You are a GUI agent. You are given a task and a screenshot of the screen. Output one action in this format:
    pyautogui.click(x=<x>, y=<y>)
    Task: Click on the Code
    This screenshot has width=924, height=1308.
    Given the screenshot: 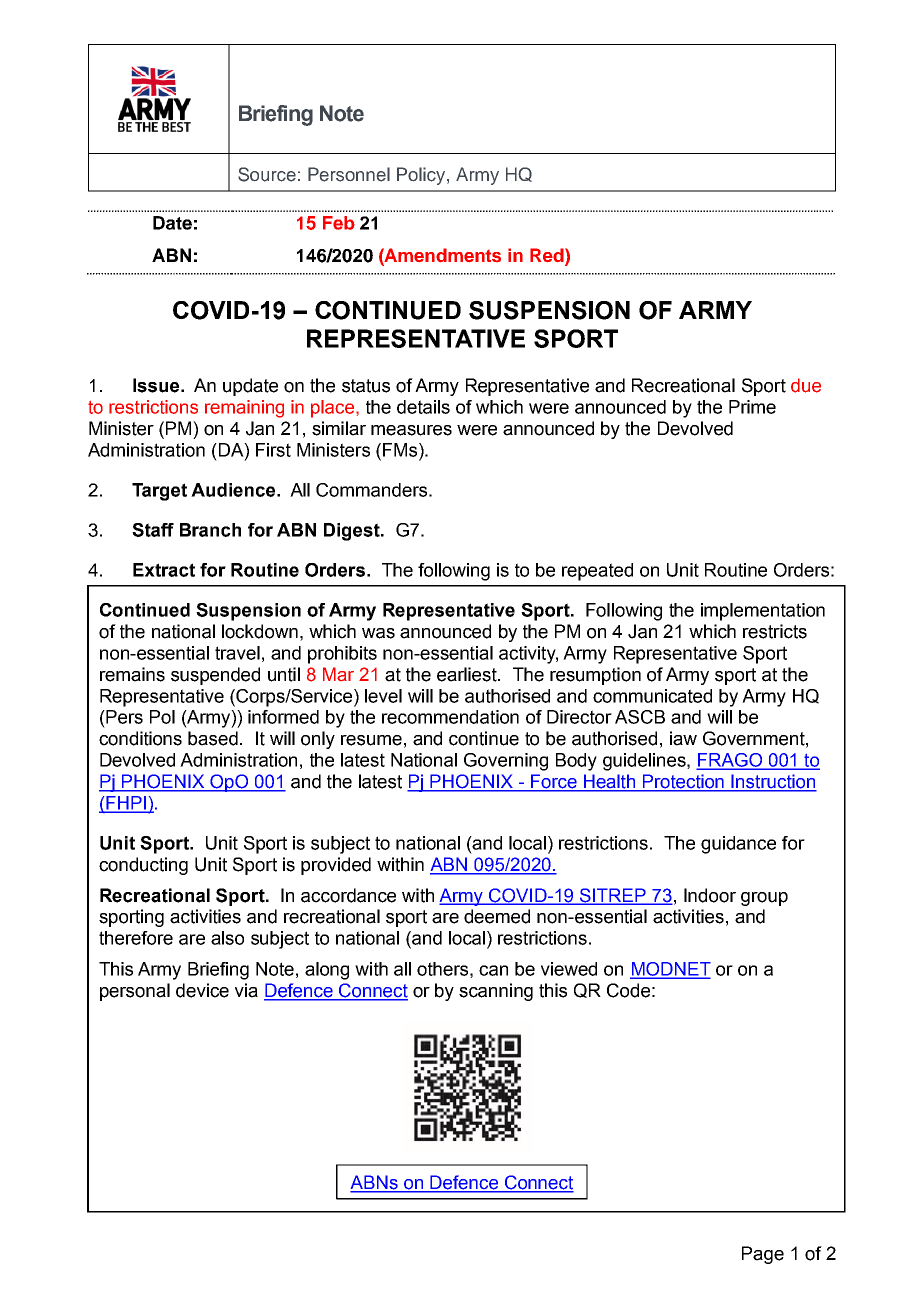 What is the action you would take?
    pyautogui.click(x=628, y=990)
